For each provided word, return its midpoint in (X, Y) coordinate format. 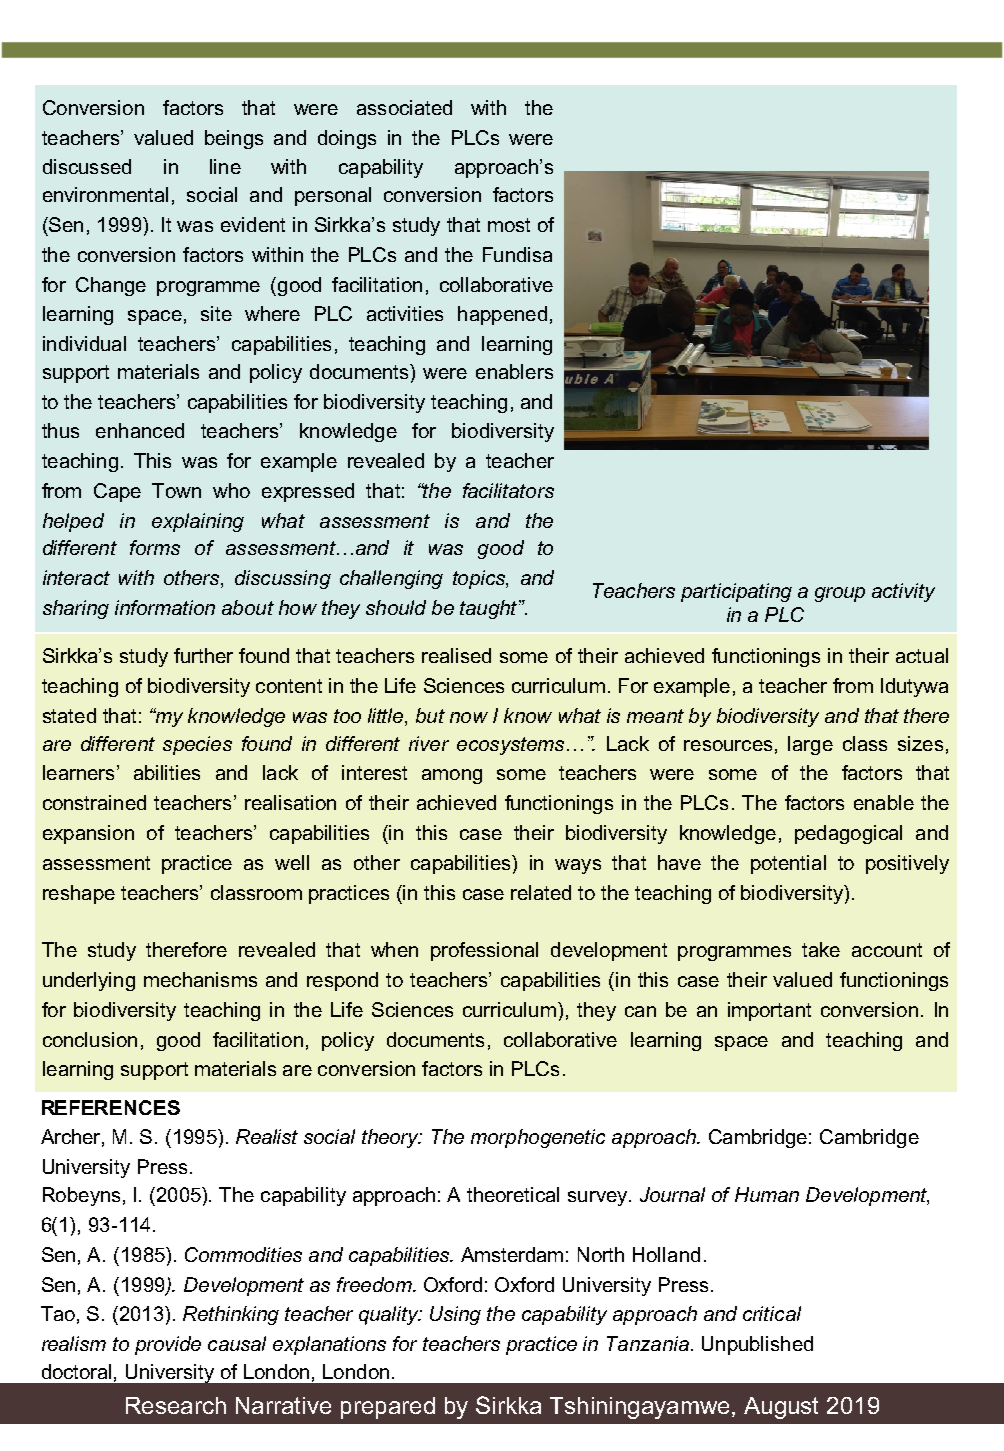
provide (168, 1345)
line (225, 166)
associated (404, 107)
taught (490, 609)
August (781, 1408)
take (821, 949)
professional (484, 951)
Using (455, 1315)
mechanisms (200, 979)
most (509, 225)
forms (155, 547)
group (840, 594)
